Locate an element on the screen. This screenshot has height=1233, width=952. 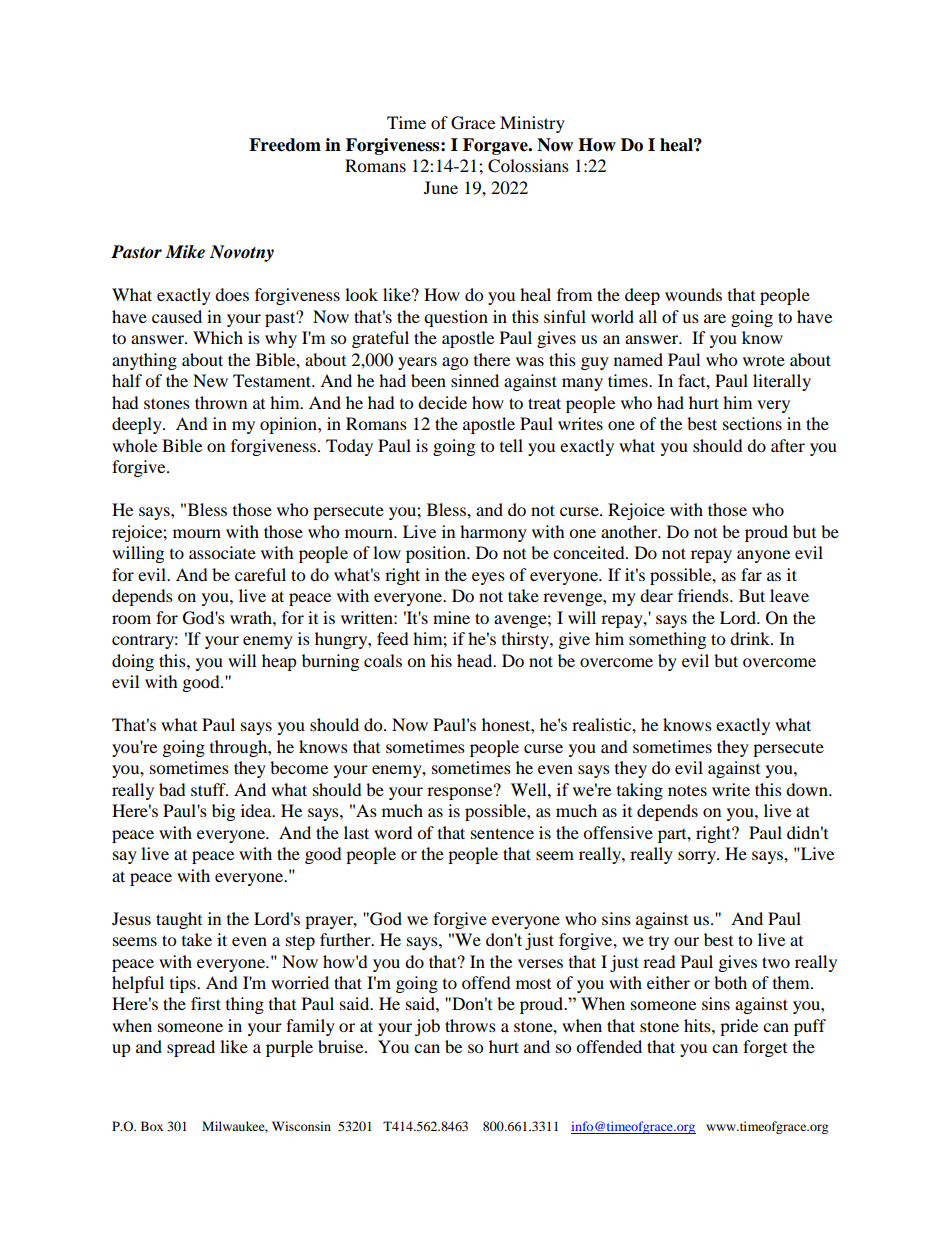
wounds is located at coordinates (693, 294).
